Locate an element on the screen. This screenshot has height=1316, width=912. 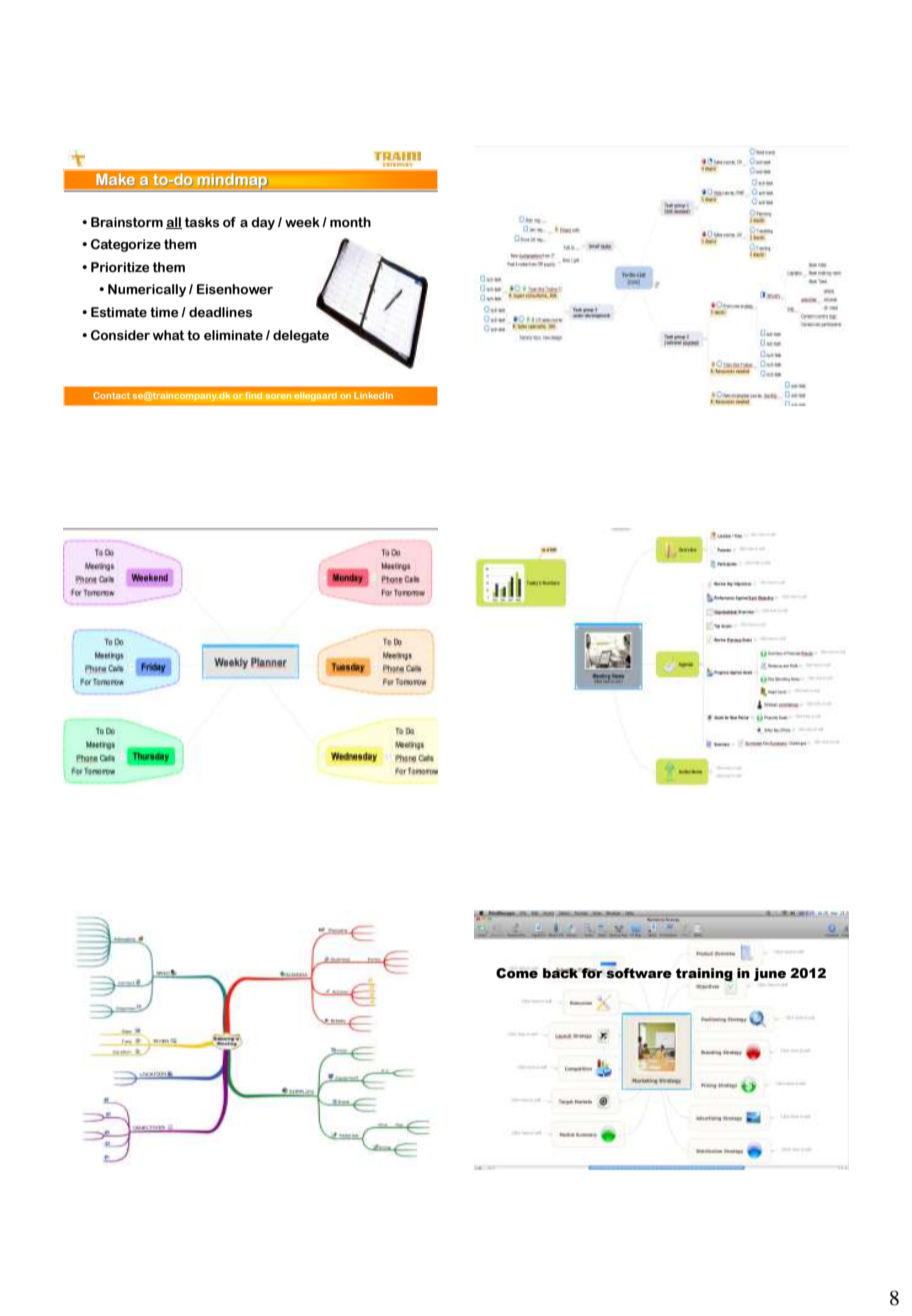
eliminate is located at coordinates (233, 335).
